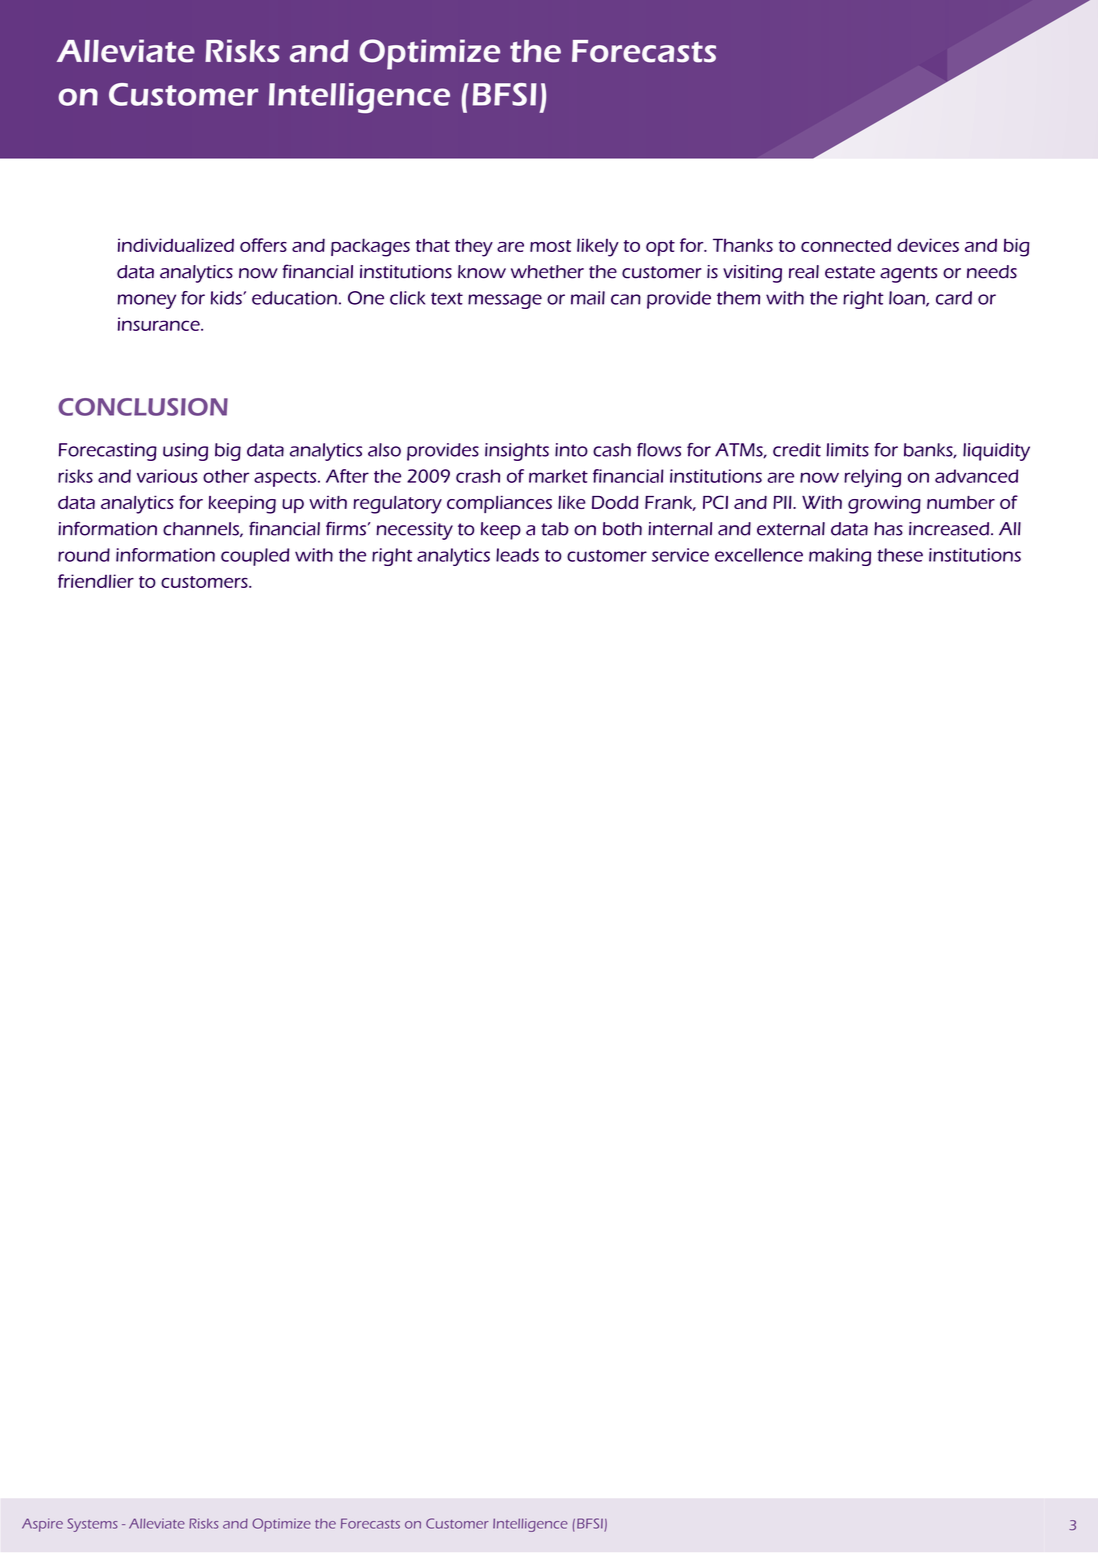  What do you see at coordinates (840, 557) in the screenshot?
I see `making` at bounding box center [840, 557].
